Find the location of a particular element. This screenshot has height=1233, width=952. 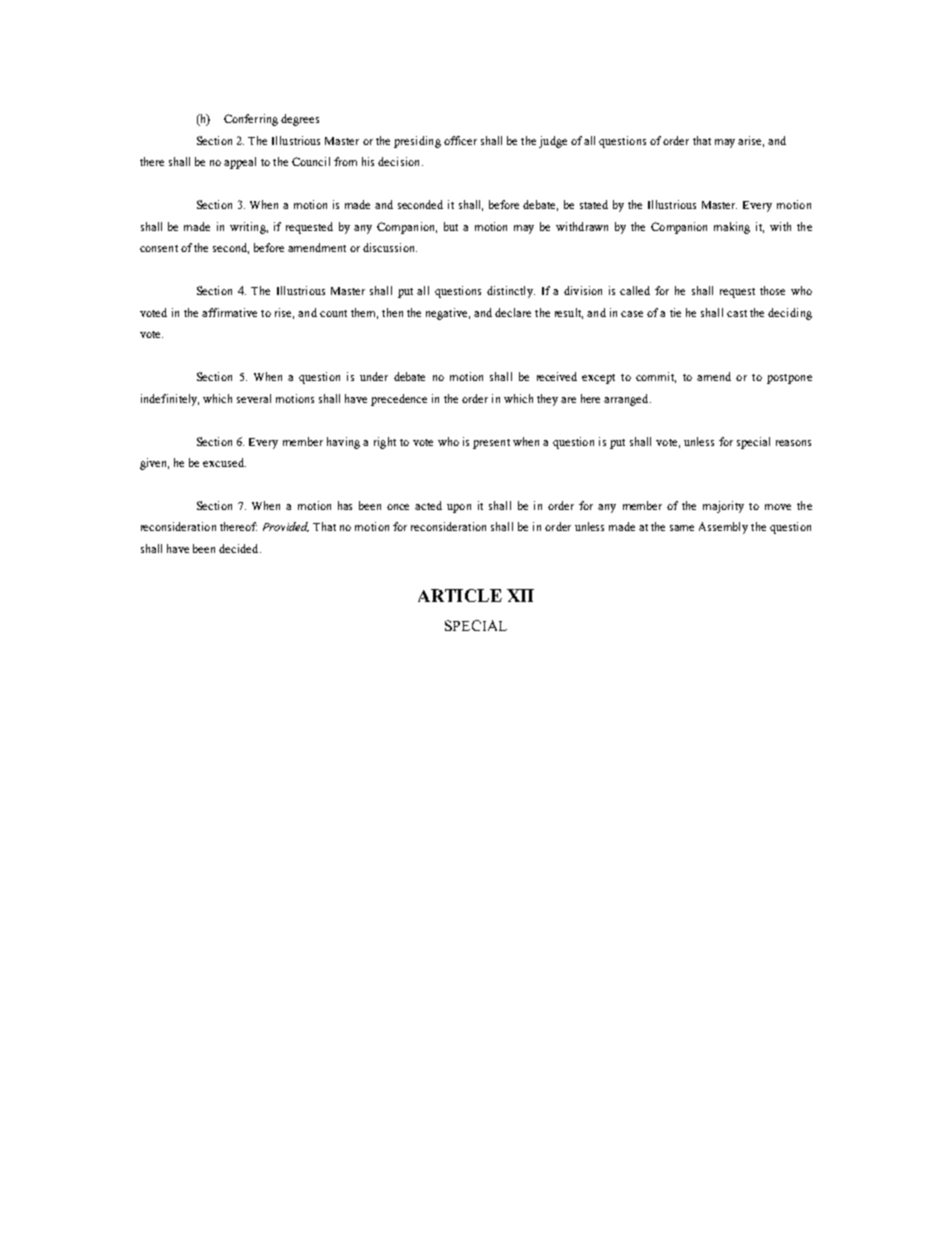

ARTICLE is located at coordinates (460, 595).
